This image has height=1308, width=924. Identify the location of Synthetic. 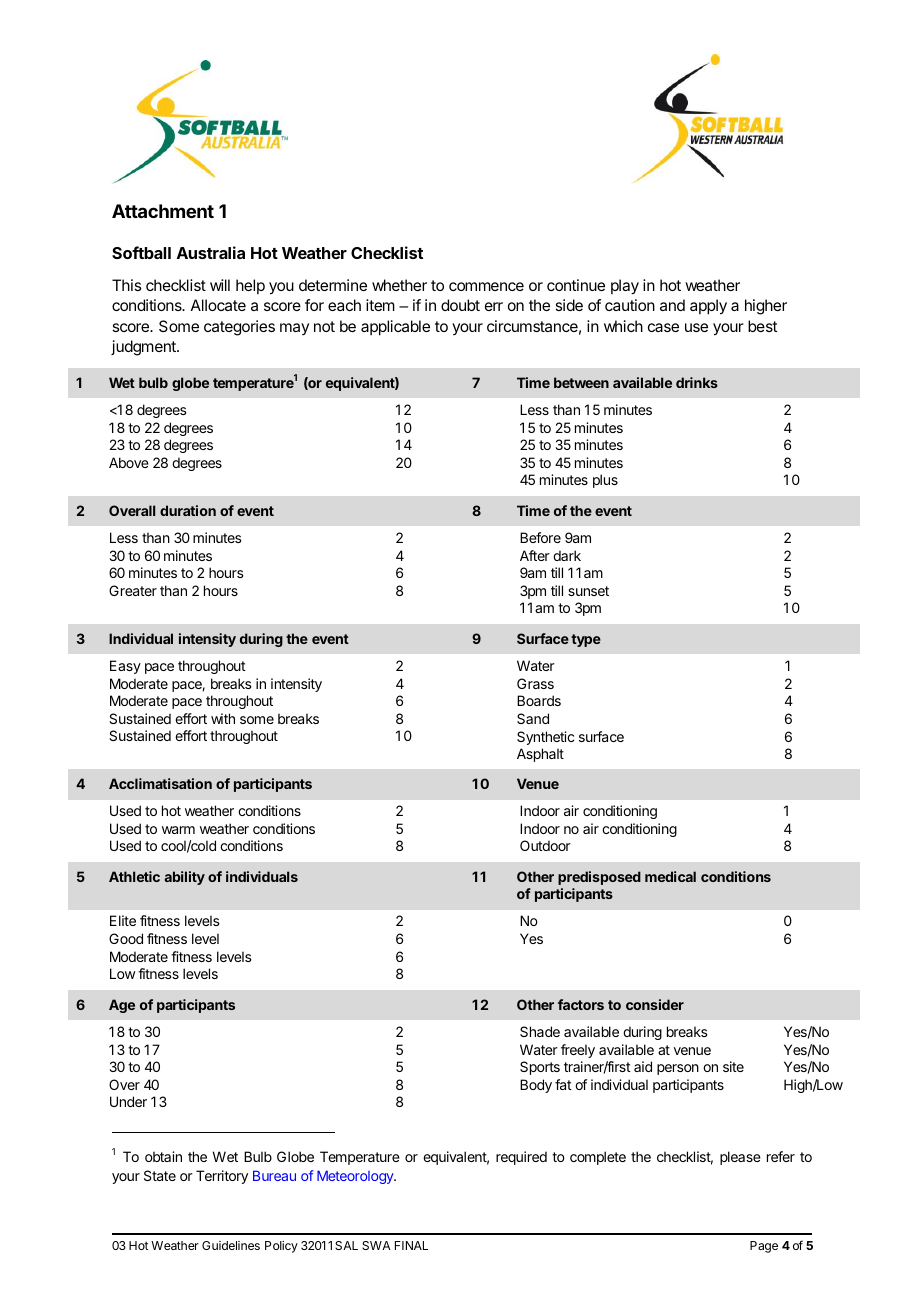
(545, 738).
